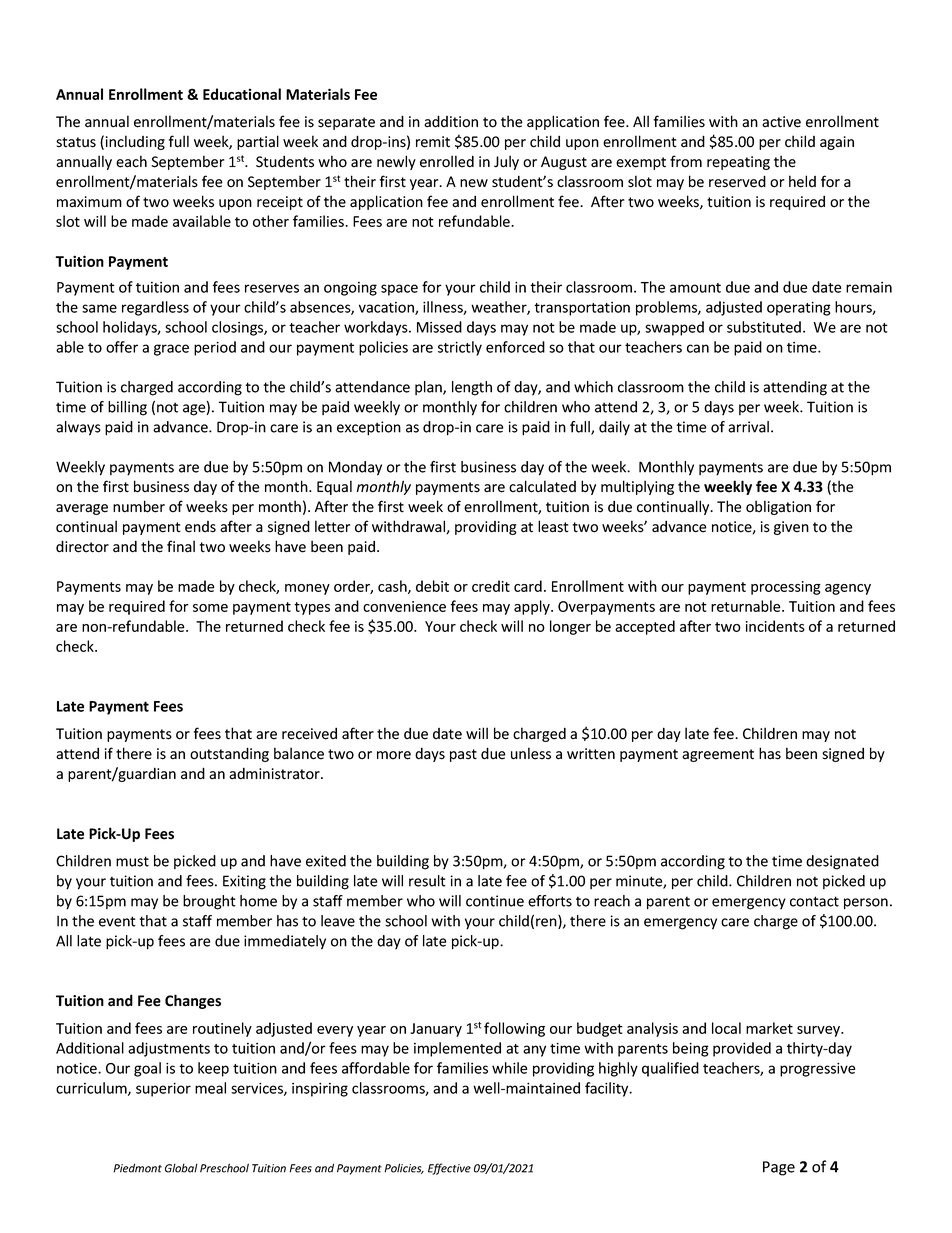 This page has width=952, height=1233. I want to click on incidents, so click(775, 626).
